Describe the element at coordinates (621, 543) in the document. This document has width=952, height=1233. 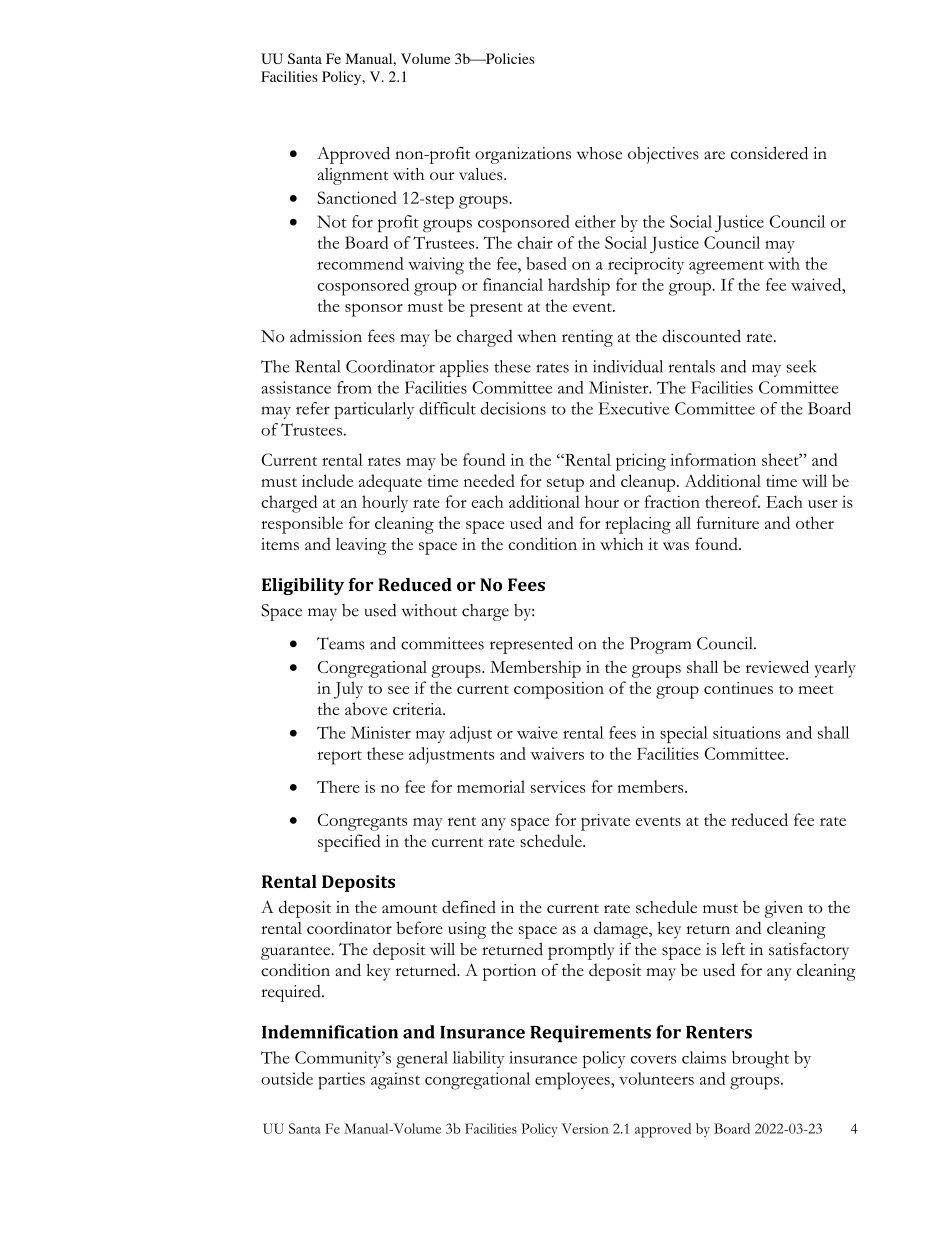
I see `which` at that location.
